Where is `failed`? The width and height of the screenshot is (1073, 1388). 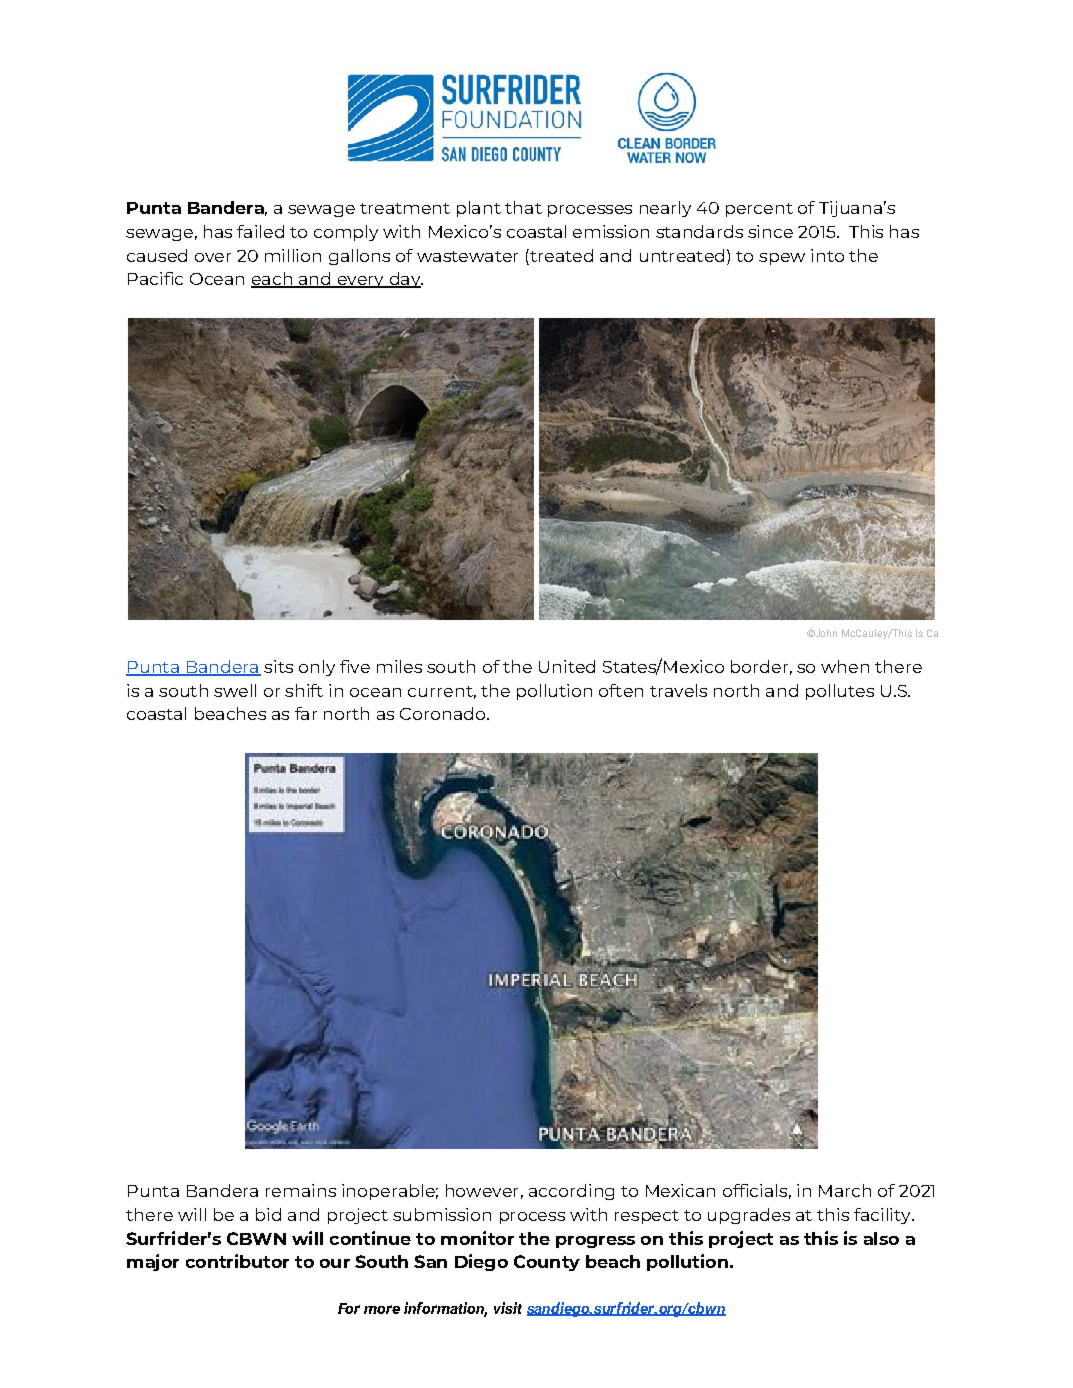
failed is located at coordinates (260, 231).
